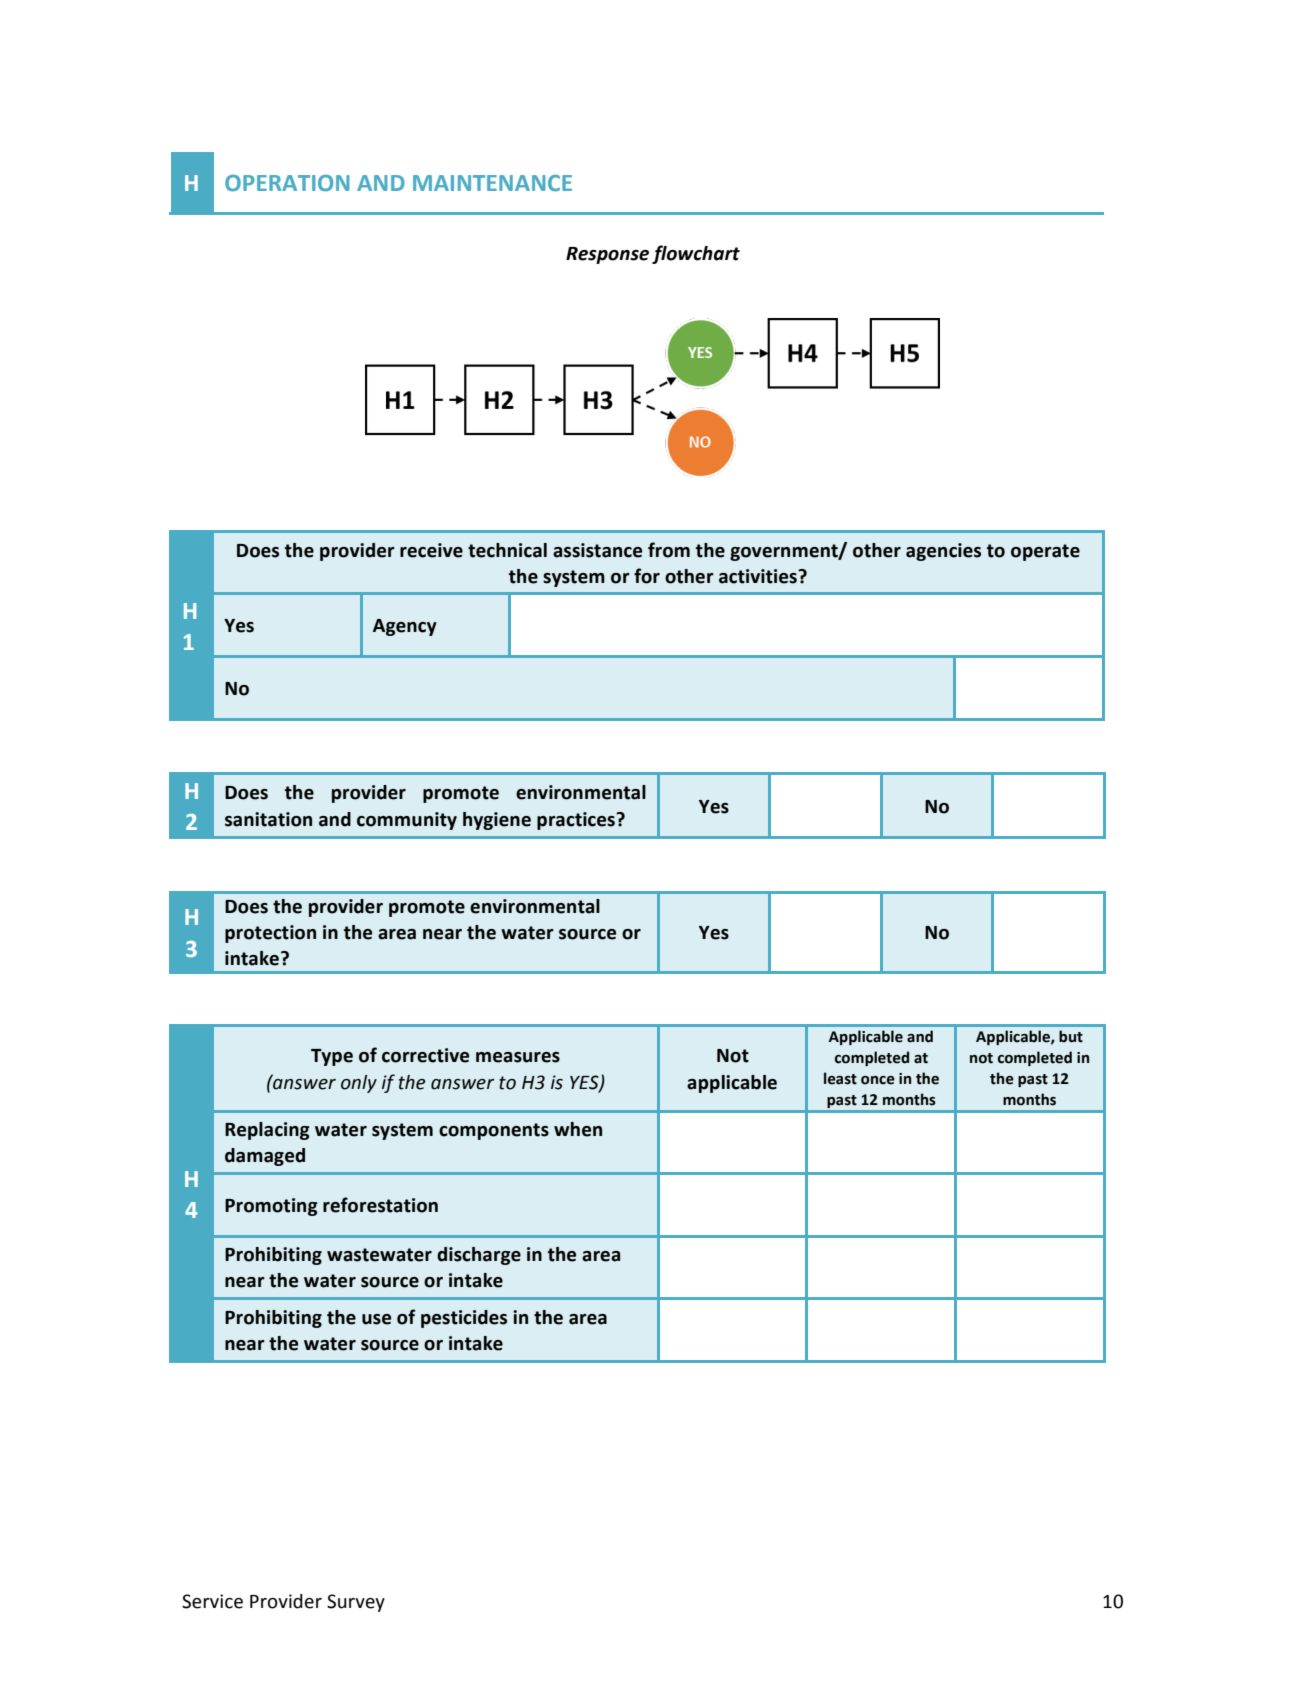  What do you see at coordinates (607, 255) in the image?
I see `Response` at bounding box center [607, 255].
